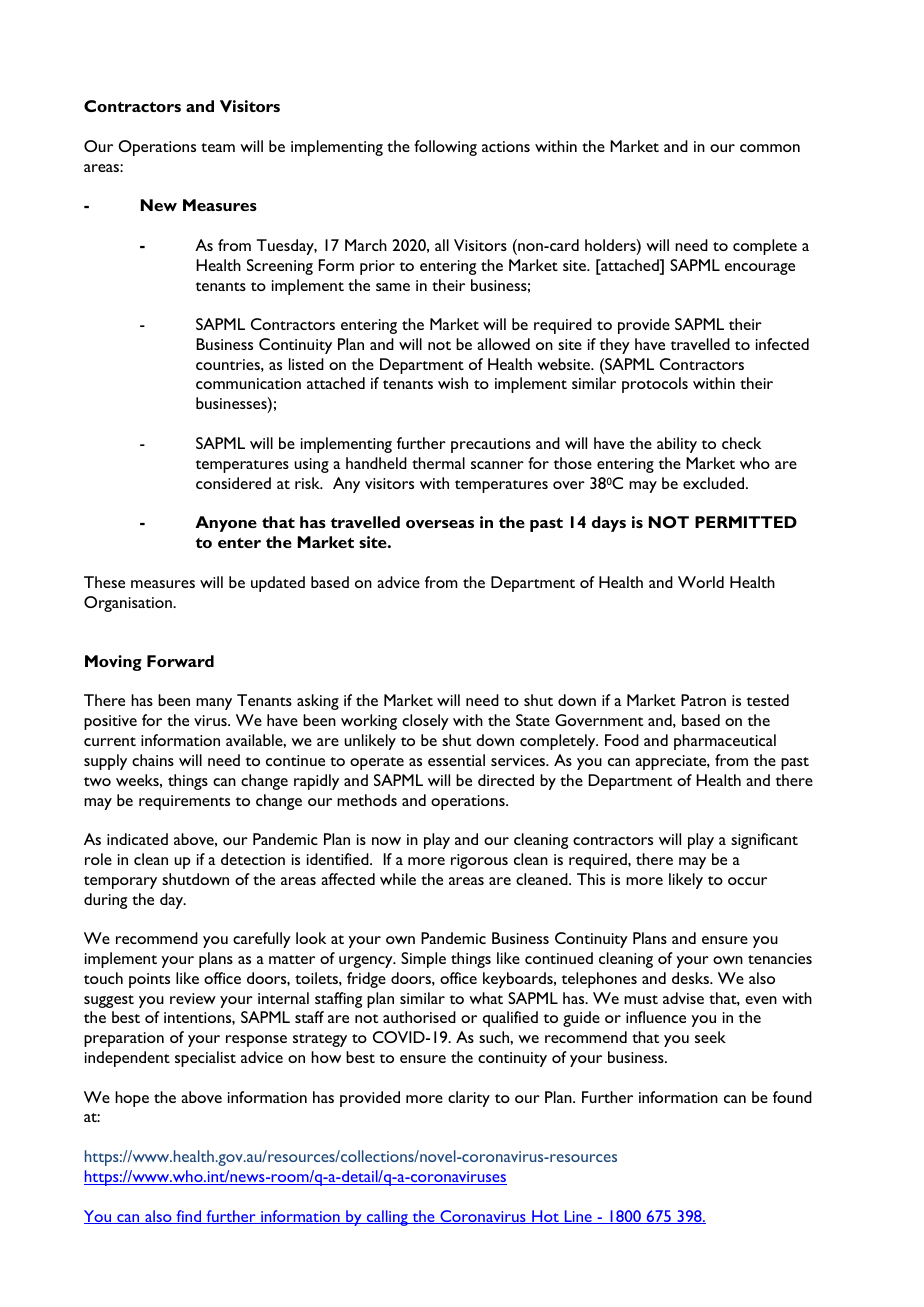  I want to click on common, so click(770, 148).
